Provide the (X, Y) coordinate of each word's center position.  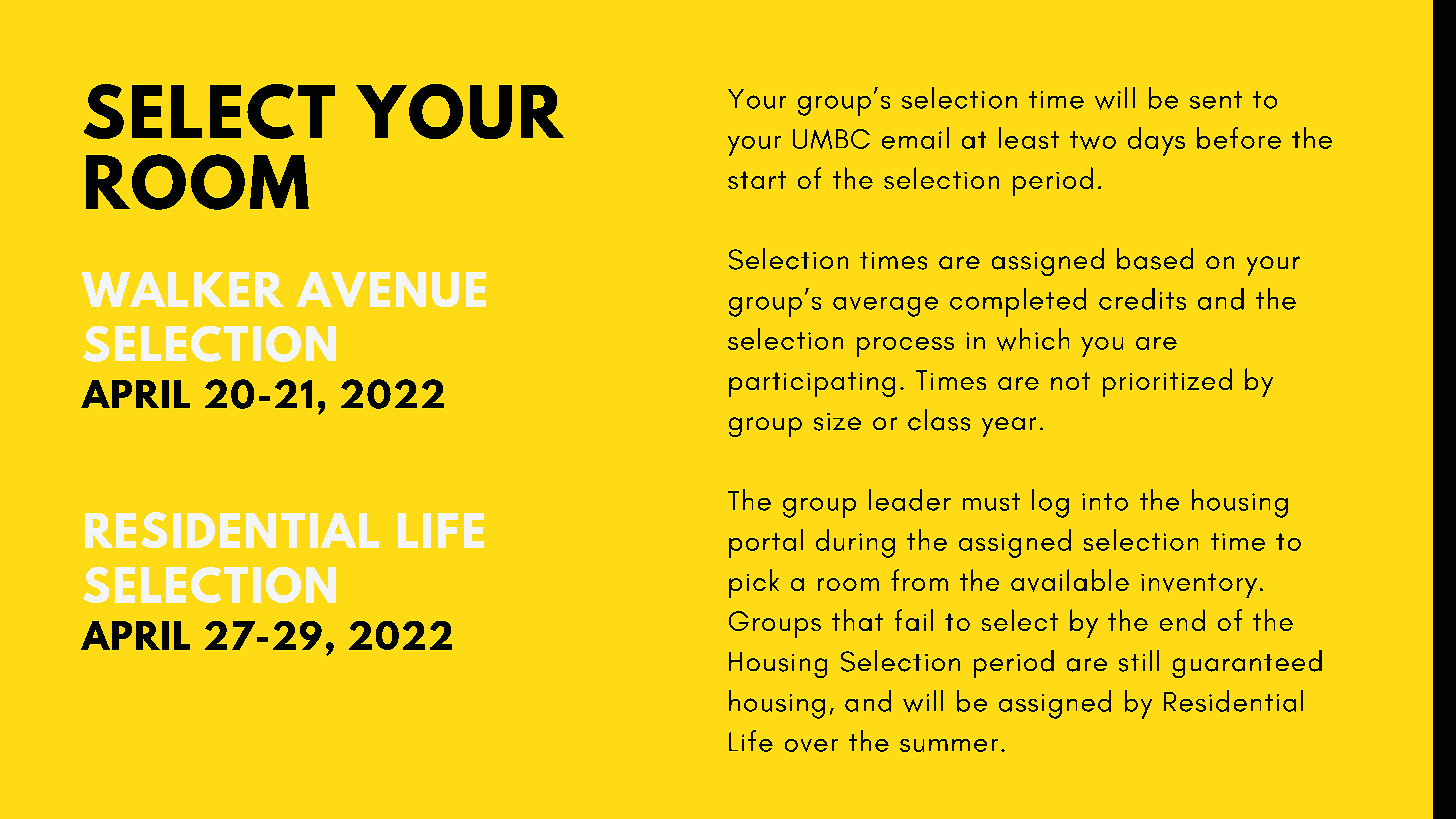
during (855, 543)
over (811, 745)
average (885, 306)
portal (766, 543)
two (1093, 140)
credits (1142, 299)
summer (949, 745)
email (915, 138)
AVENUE (391, 289)
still (1139, 661)
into (1105, 502)
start (757, 180)
